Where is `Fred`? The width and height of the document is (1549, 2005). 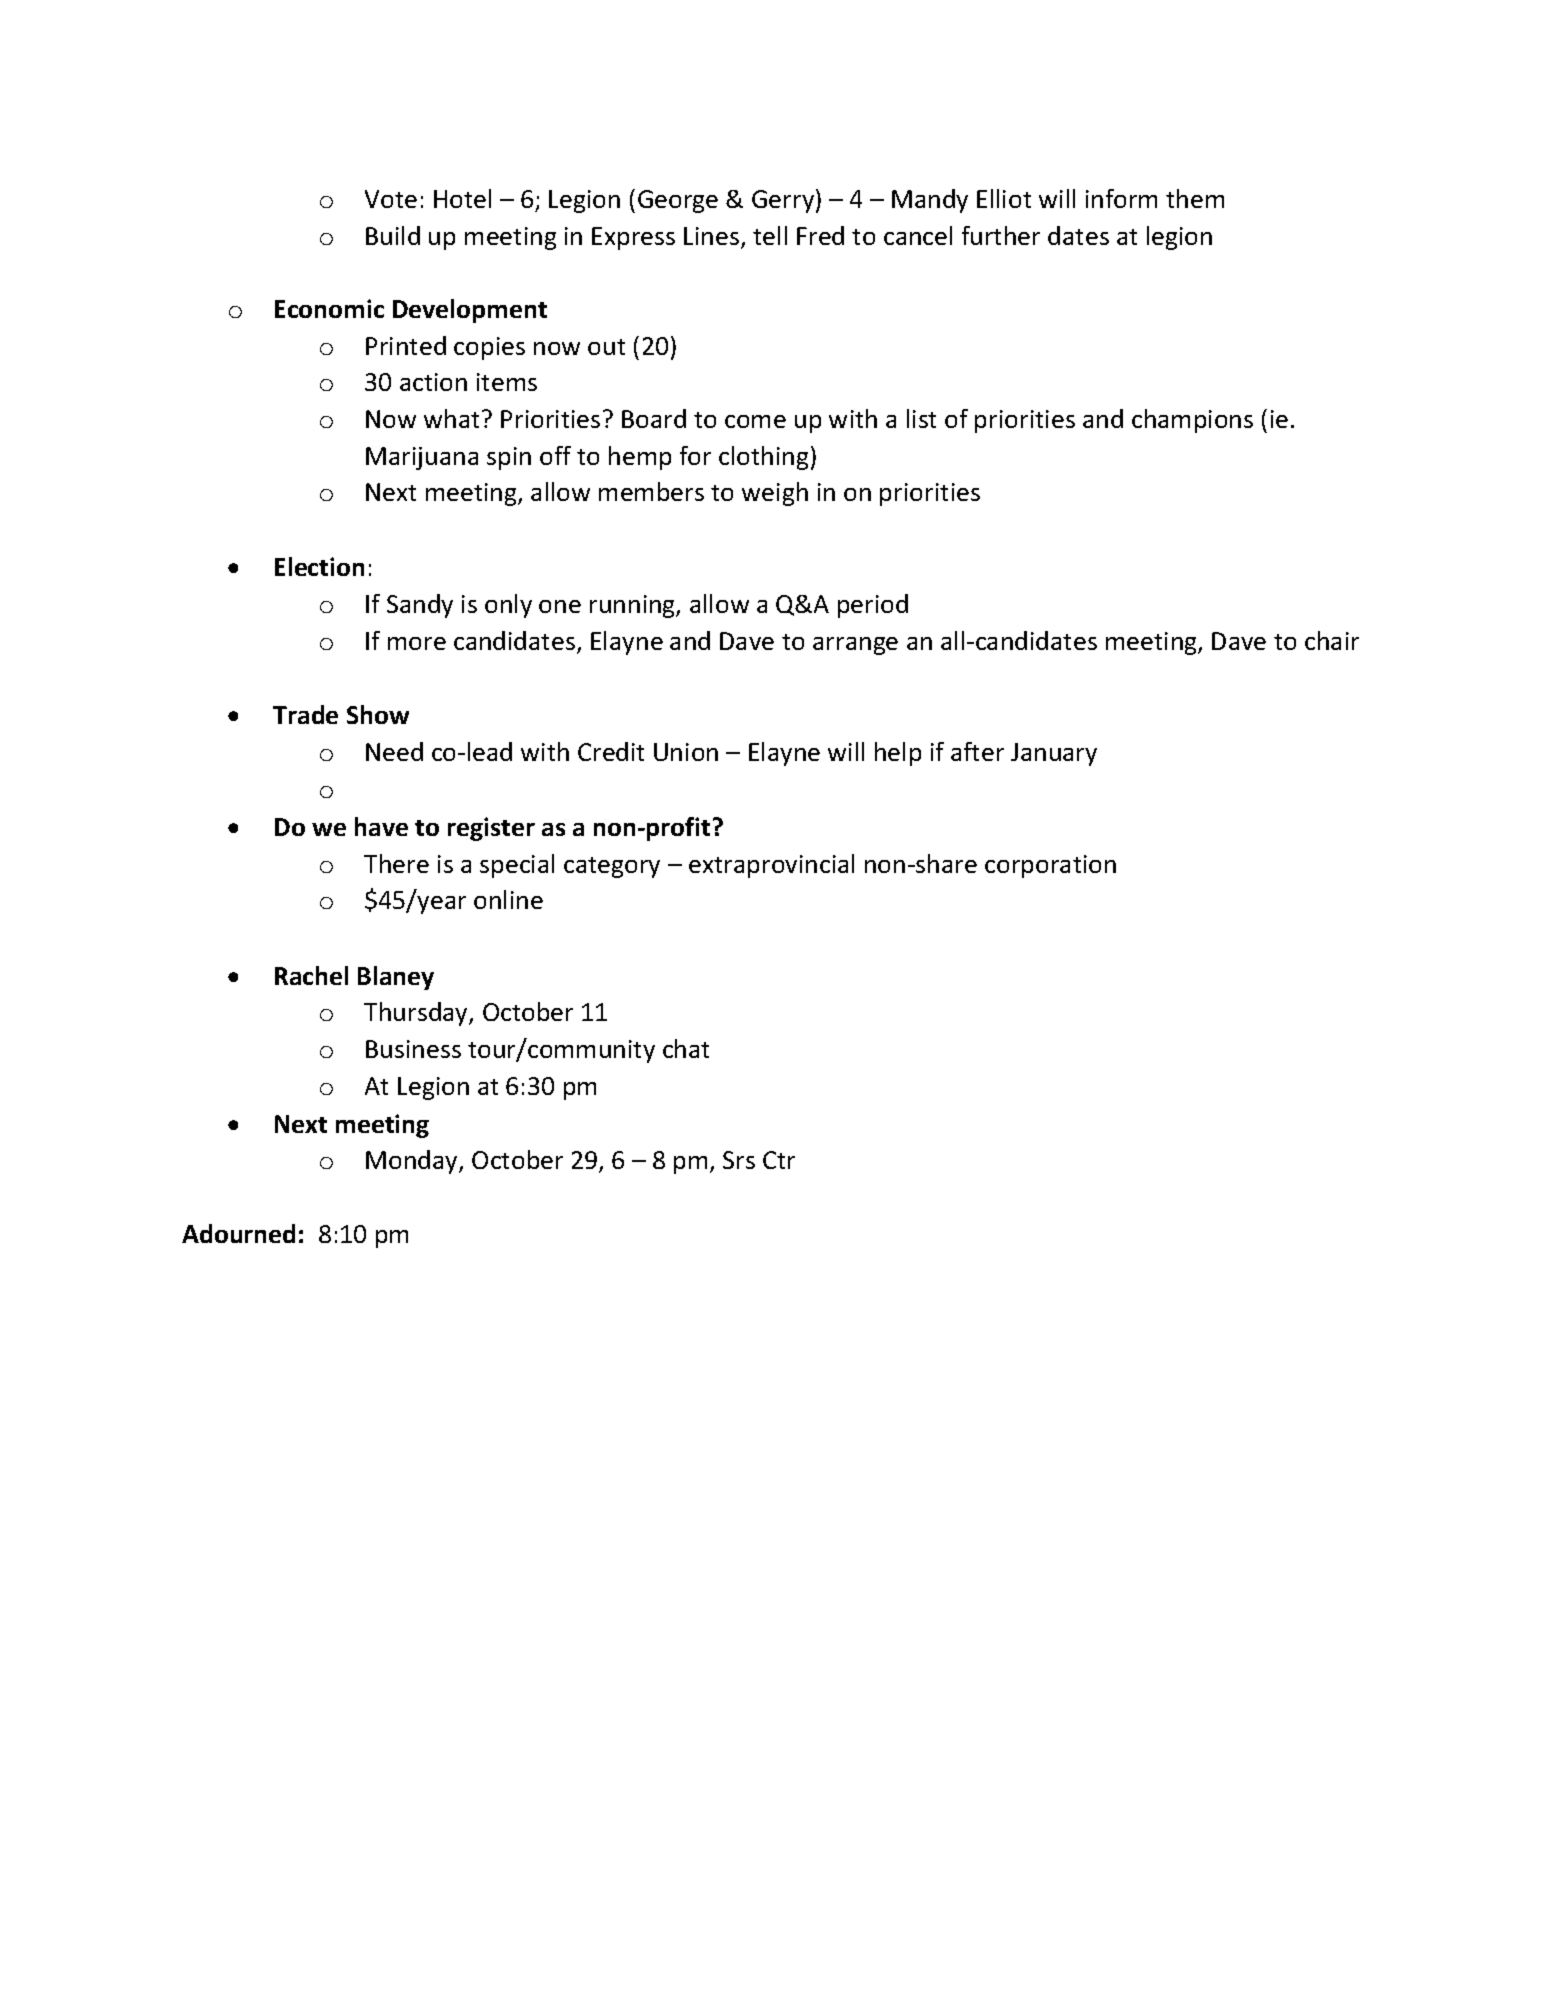 Fred is located at coordinates (820, 235).
